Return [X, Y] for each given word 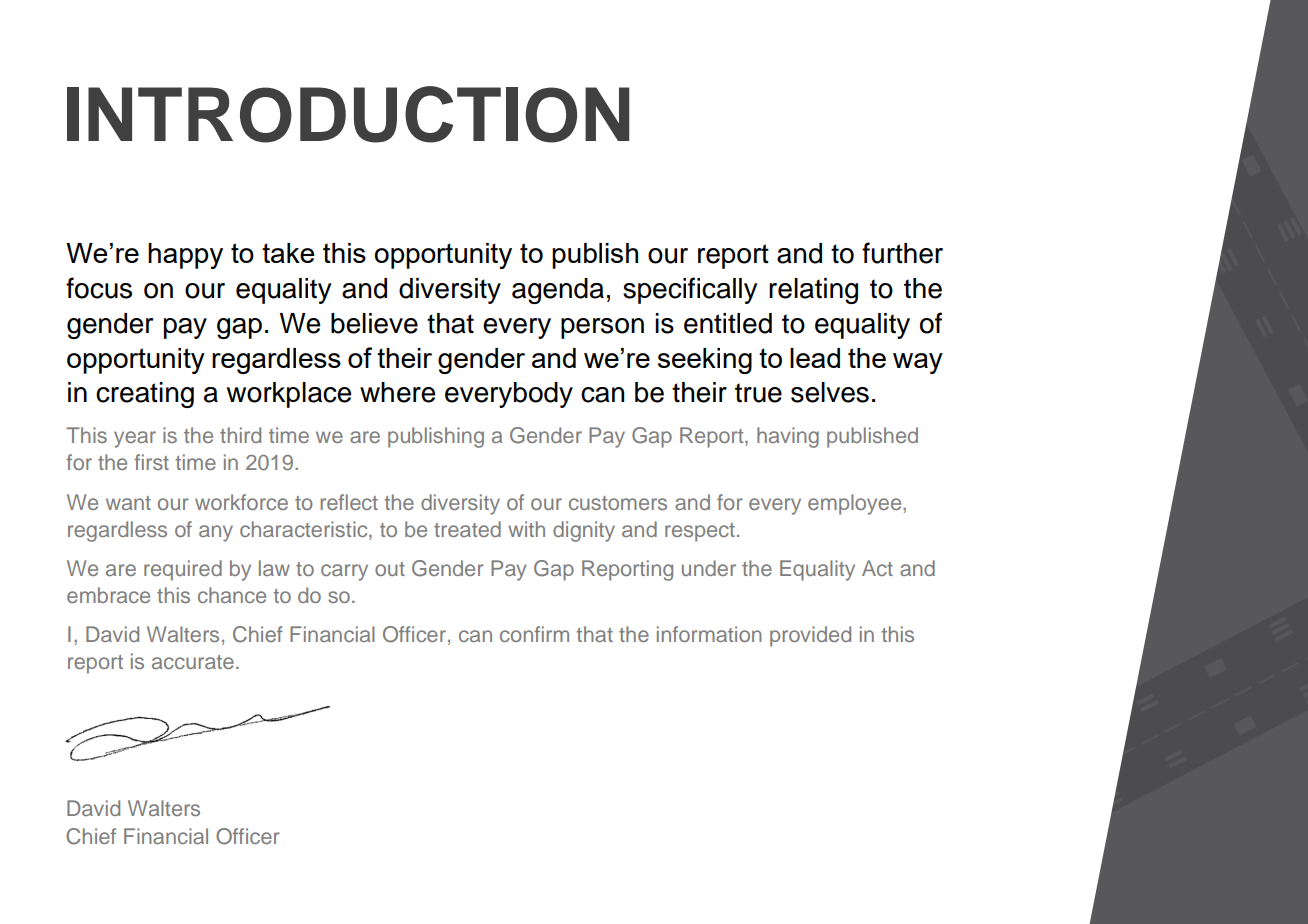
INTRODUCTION [348, 114]
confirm [534, 634]
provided [810, 636]
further [902, 253]
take [288, 253]
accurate [193, 662]
